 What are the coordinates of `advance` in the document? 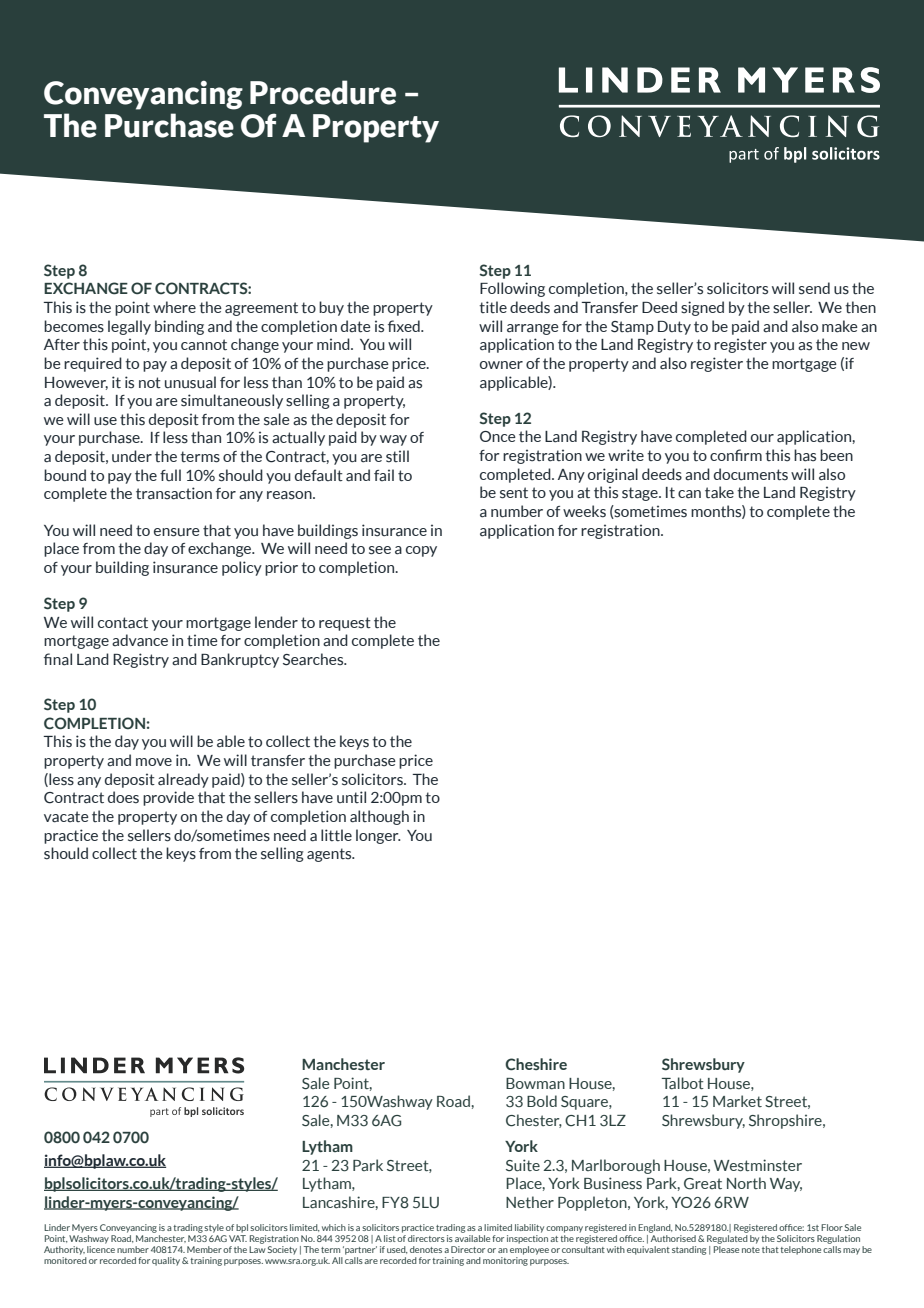 It's located at (140, 640).
